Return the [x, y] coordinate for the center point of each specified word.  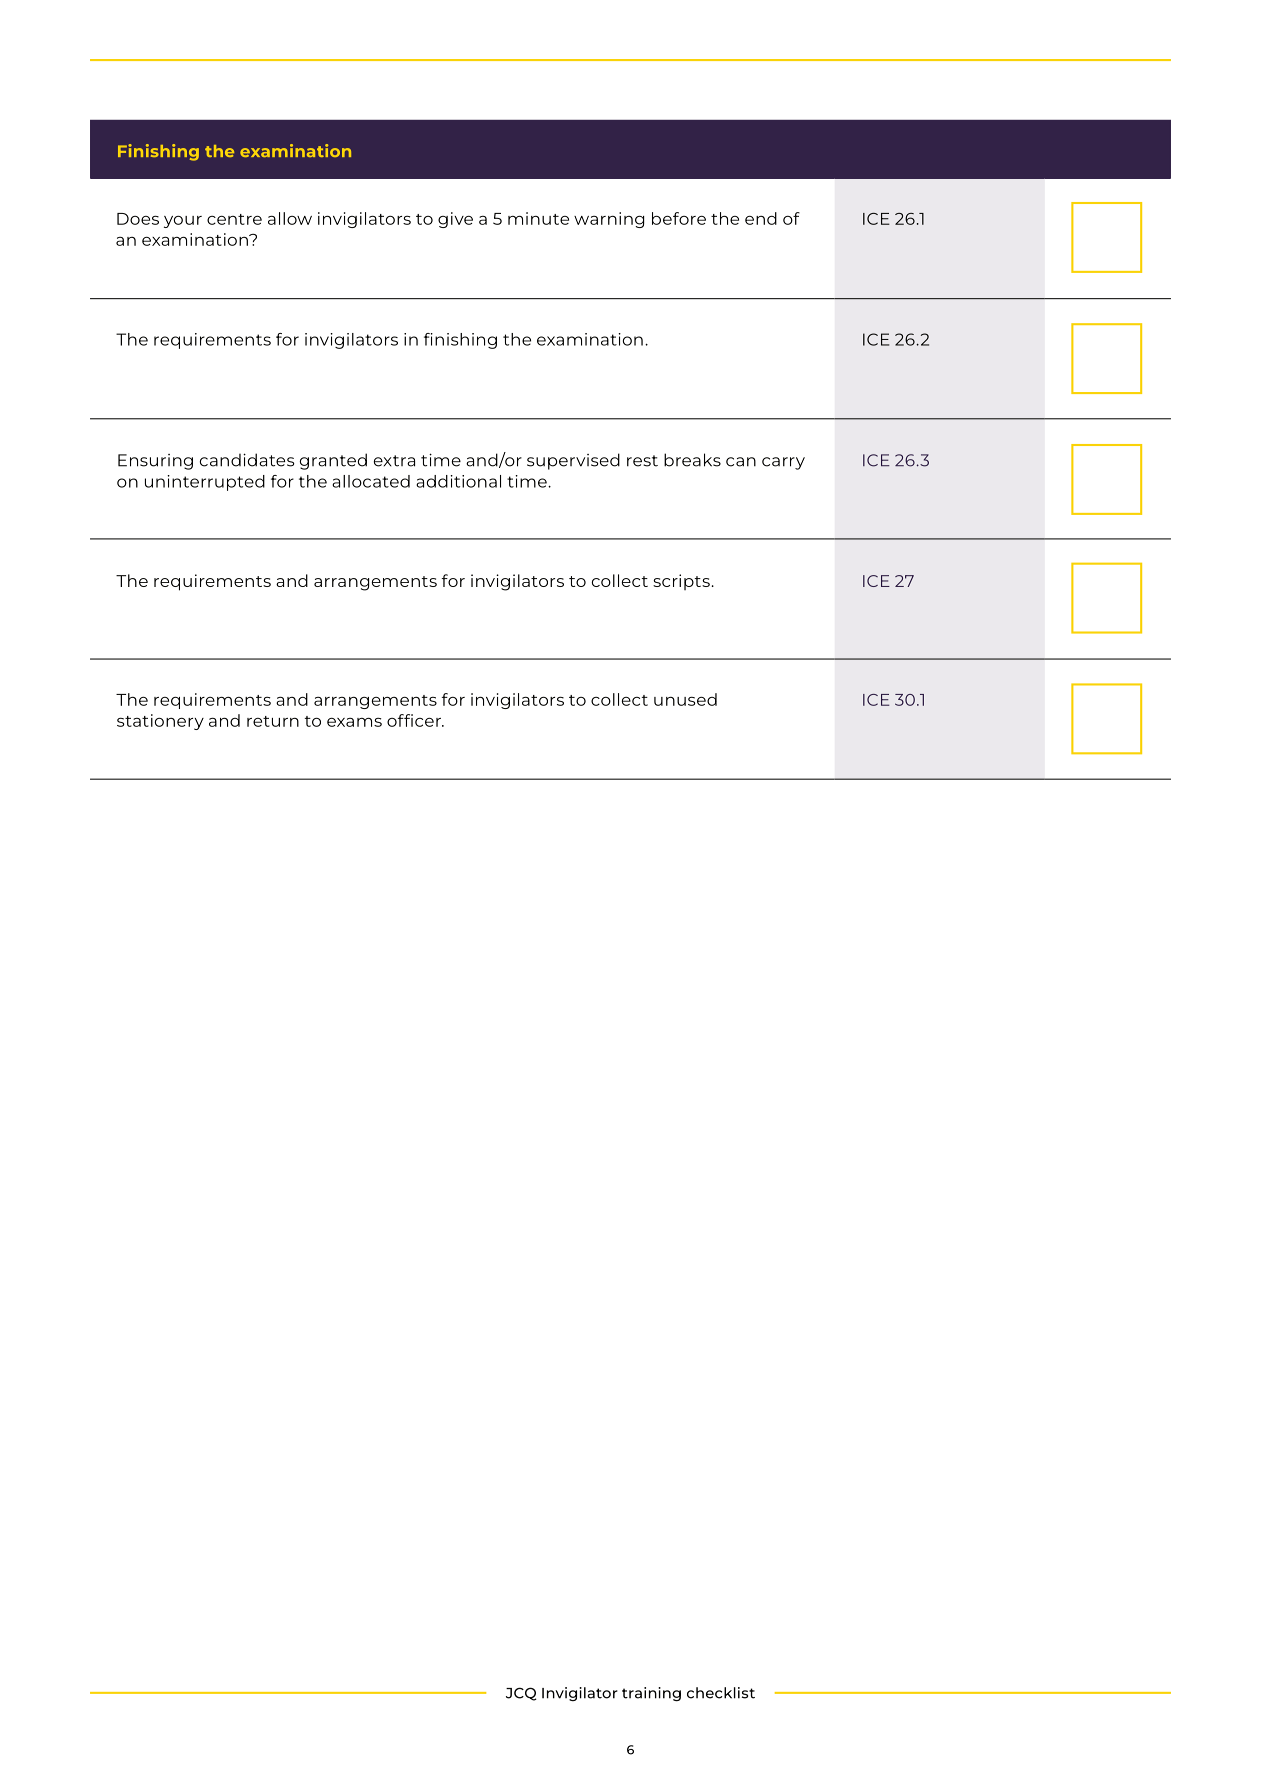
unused [685, 699]
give [455, 220]
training [651, 1694]
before [679, 218]
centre [234, 219]
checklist [721, 1693]
